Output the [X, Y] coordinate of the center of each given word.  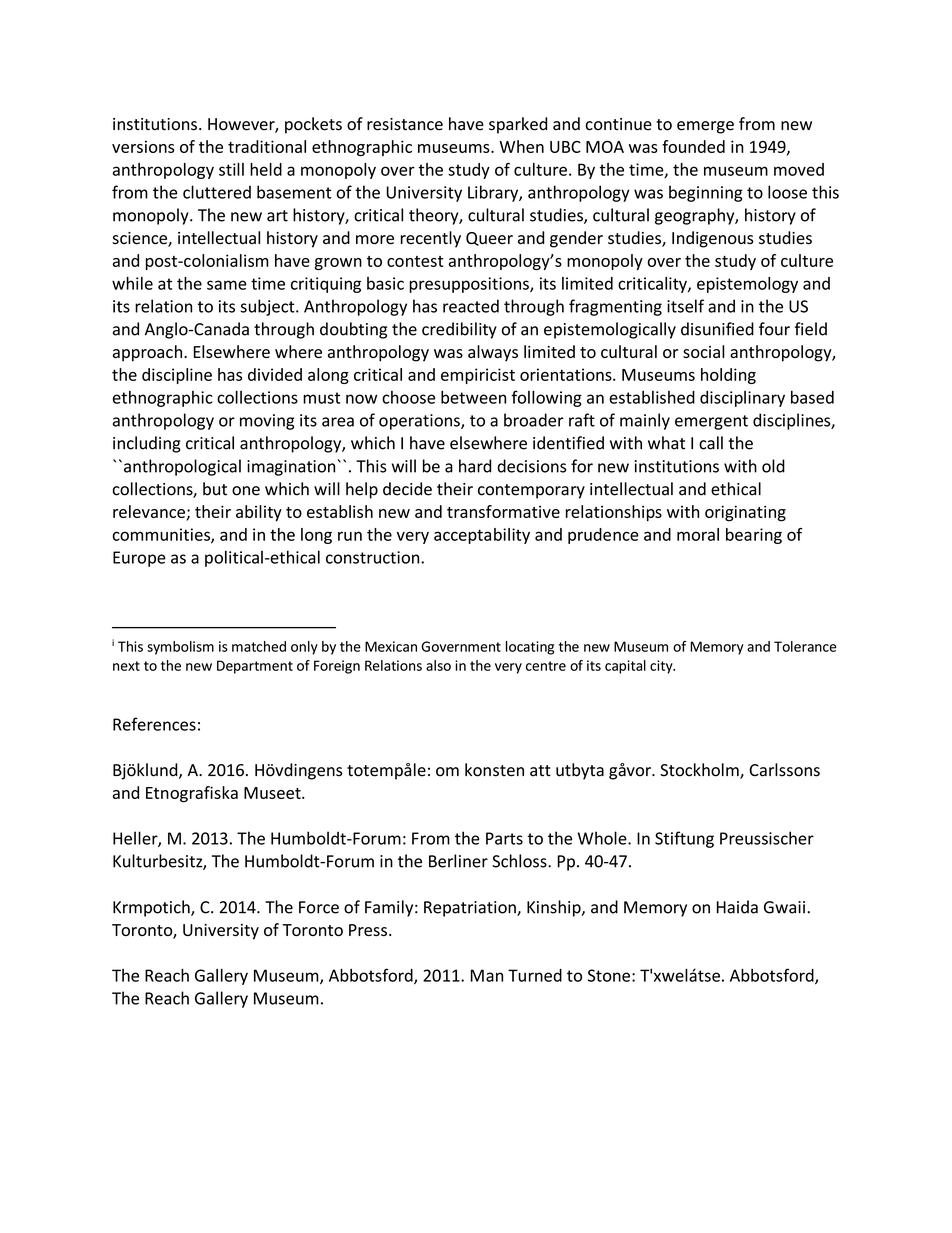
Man [487, 975]
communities [162, 535]
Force [319, 907]
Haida [737, 907]
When [521, 146]
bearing [754, 536]
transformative [503, 511]
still [231, 169]
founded [693, 146]
